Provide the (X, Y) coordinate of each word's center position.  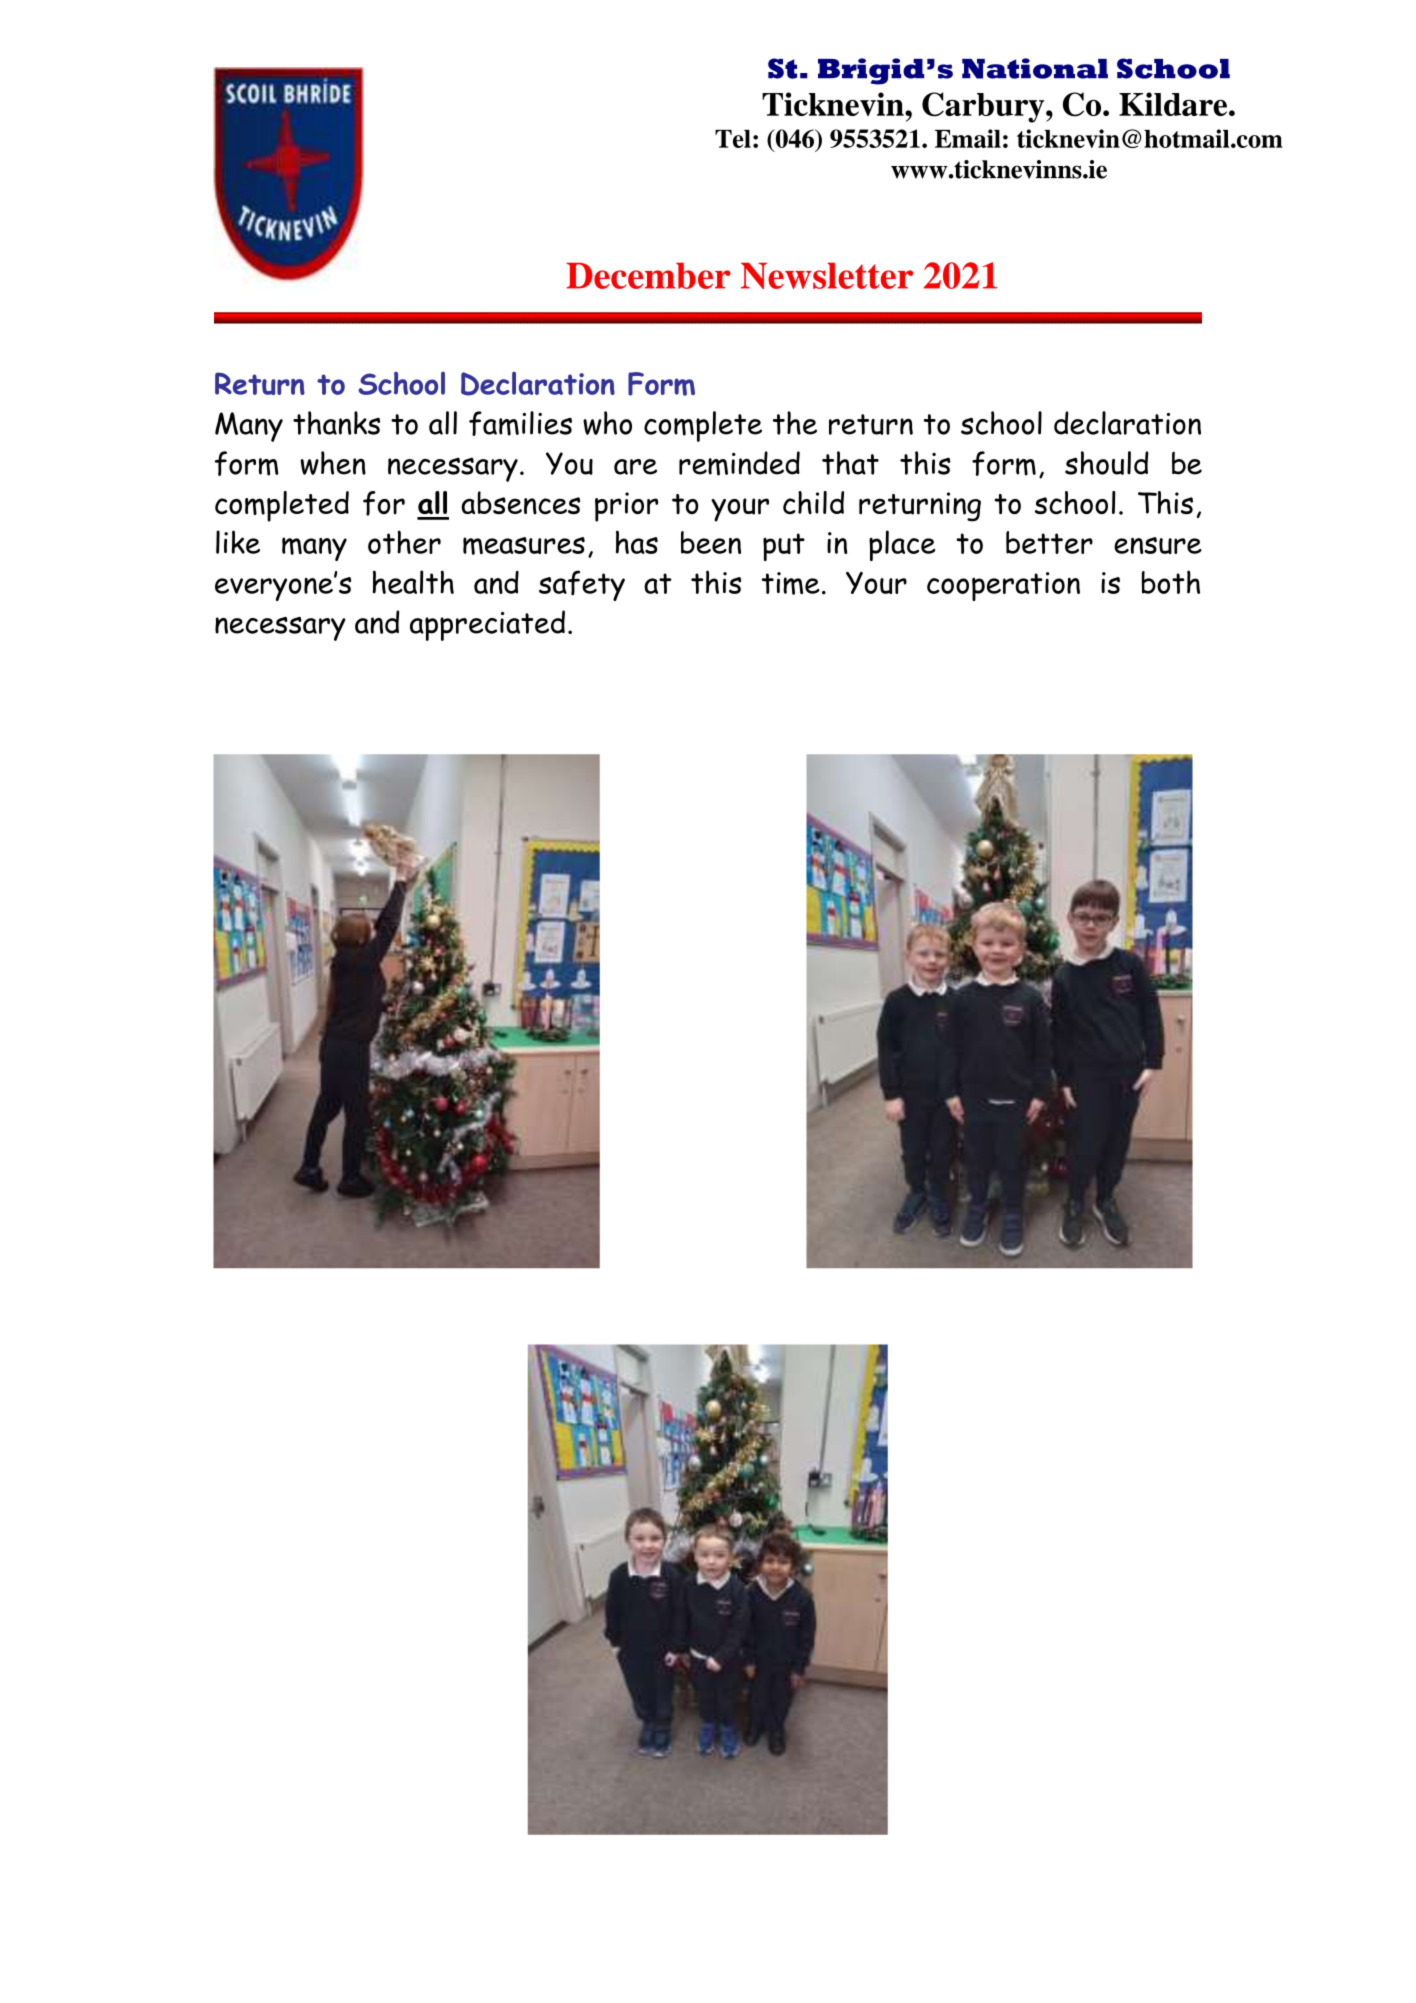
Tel (733, 139)
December (648, 276)
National (1035, 68)
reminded (739, 463)
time (791, 583)
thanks (336, 423)
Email (968, 138)
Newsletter (827, 276)
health (413, 582)
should (1107, 463)
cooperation (1003, 586)
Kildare (1174, 104)
